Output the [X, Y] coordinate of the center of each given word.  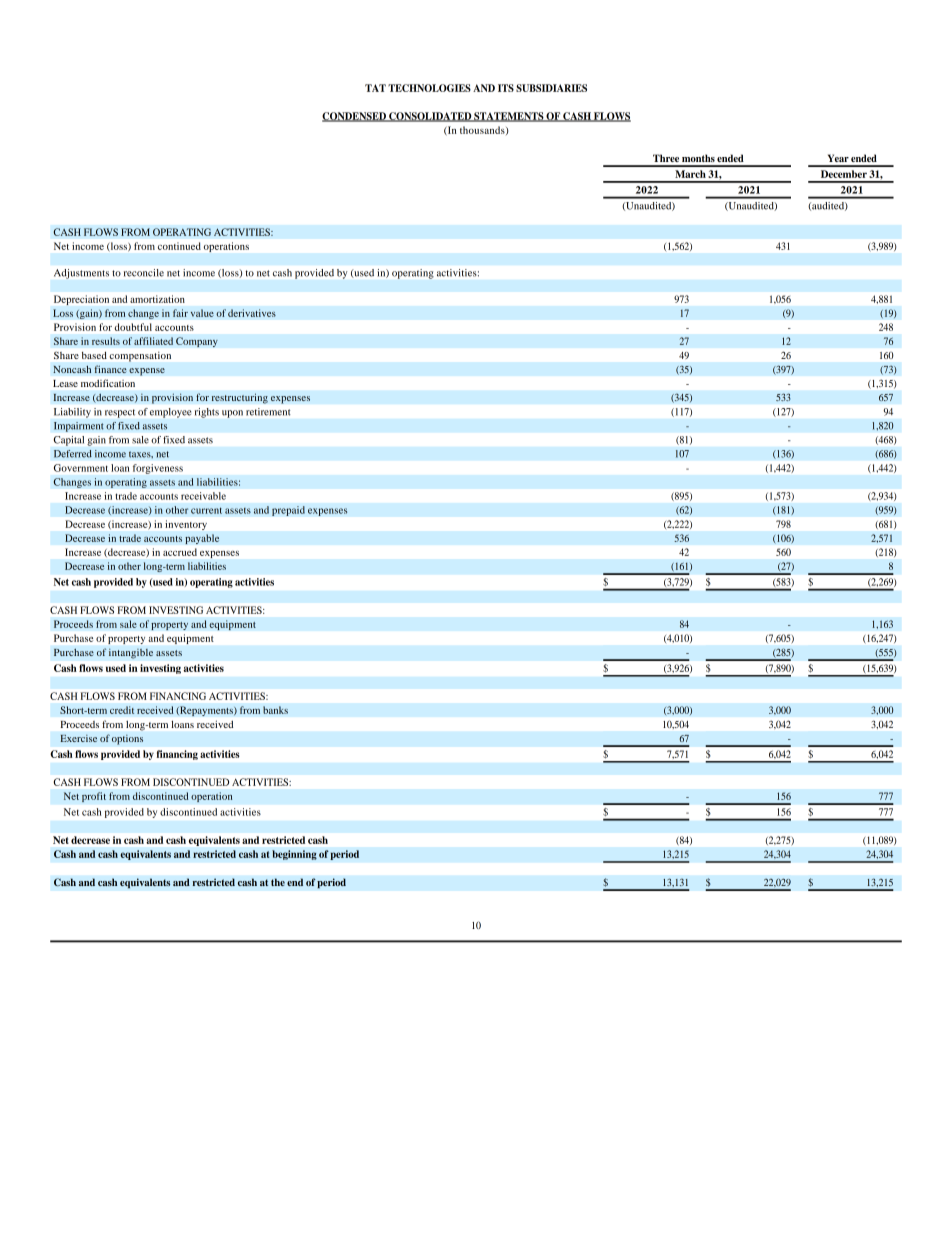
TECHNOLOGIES [429, 88]
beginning [294, 855]
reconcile [144, 273]
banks [275, 710]
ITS [506, 88]
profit [94, 797]
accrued [180, 552]
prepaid [288, 511]
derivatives [252, 313]
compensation [140, 357]
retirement [268, 412]
